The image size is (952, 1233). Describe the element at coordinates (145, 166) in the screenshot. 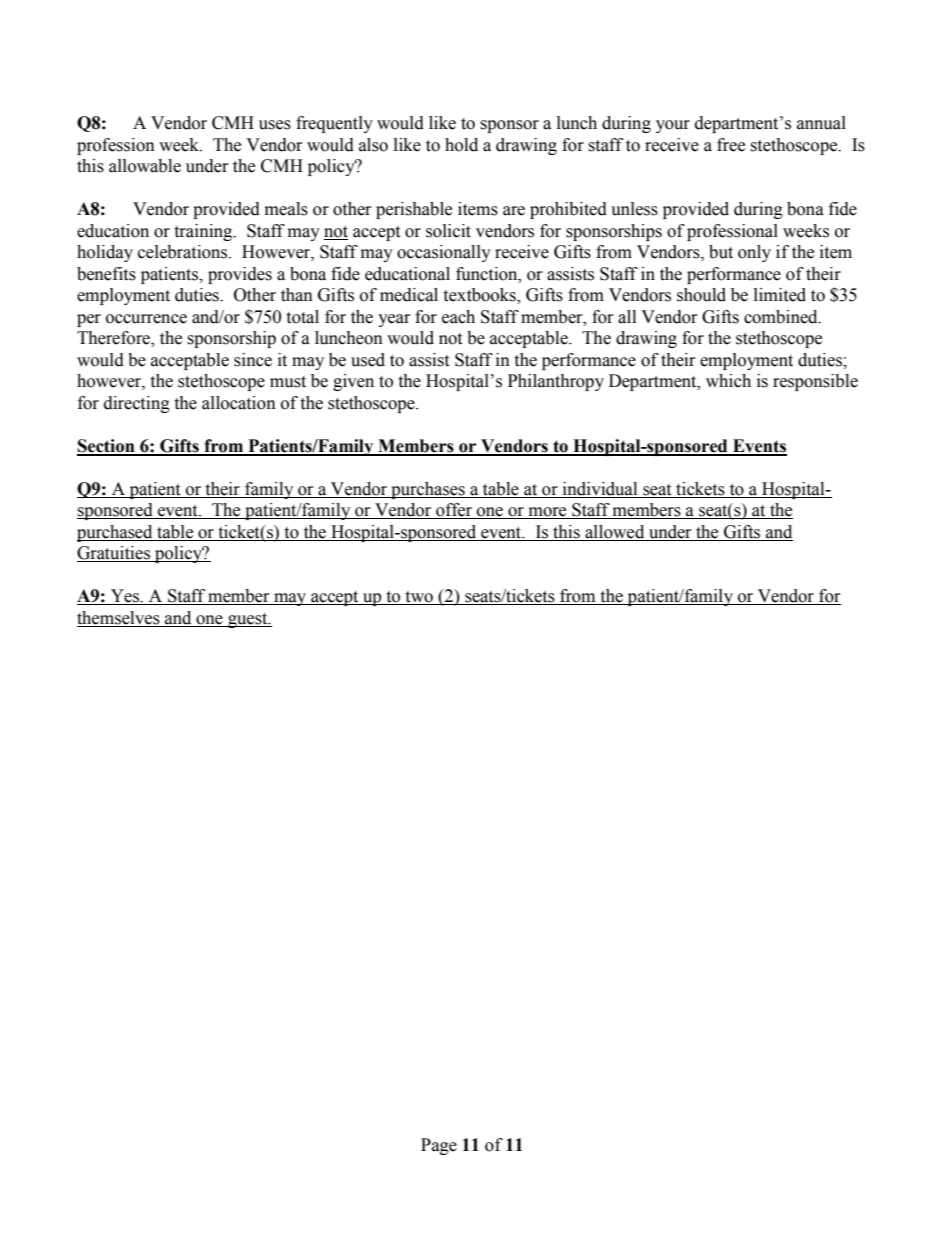

I see `allowable` at that location.
